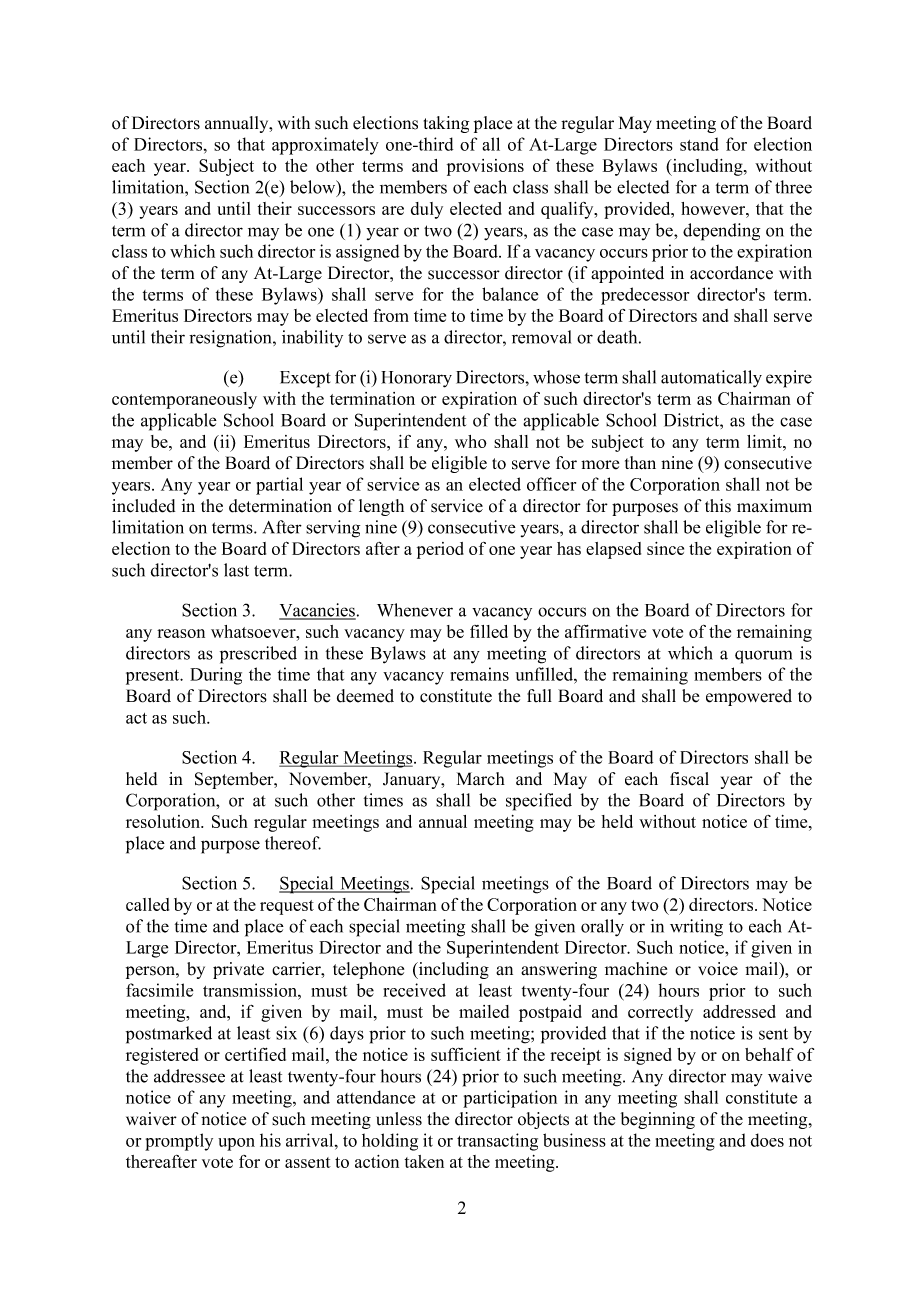  What do you see at coordinates (258, 655) in the document?
I see `prescribed` at bounding box center [258, 655].
